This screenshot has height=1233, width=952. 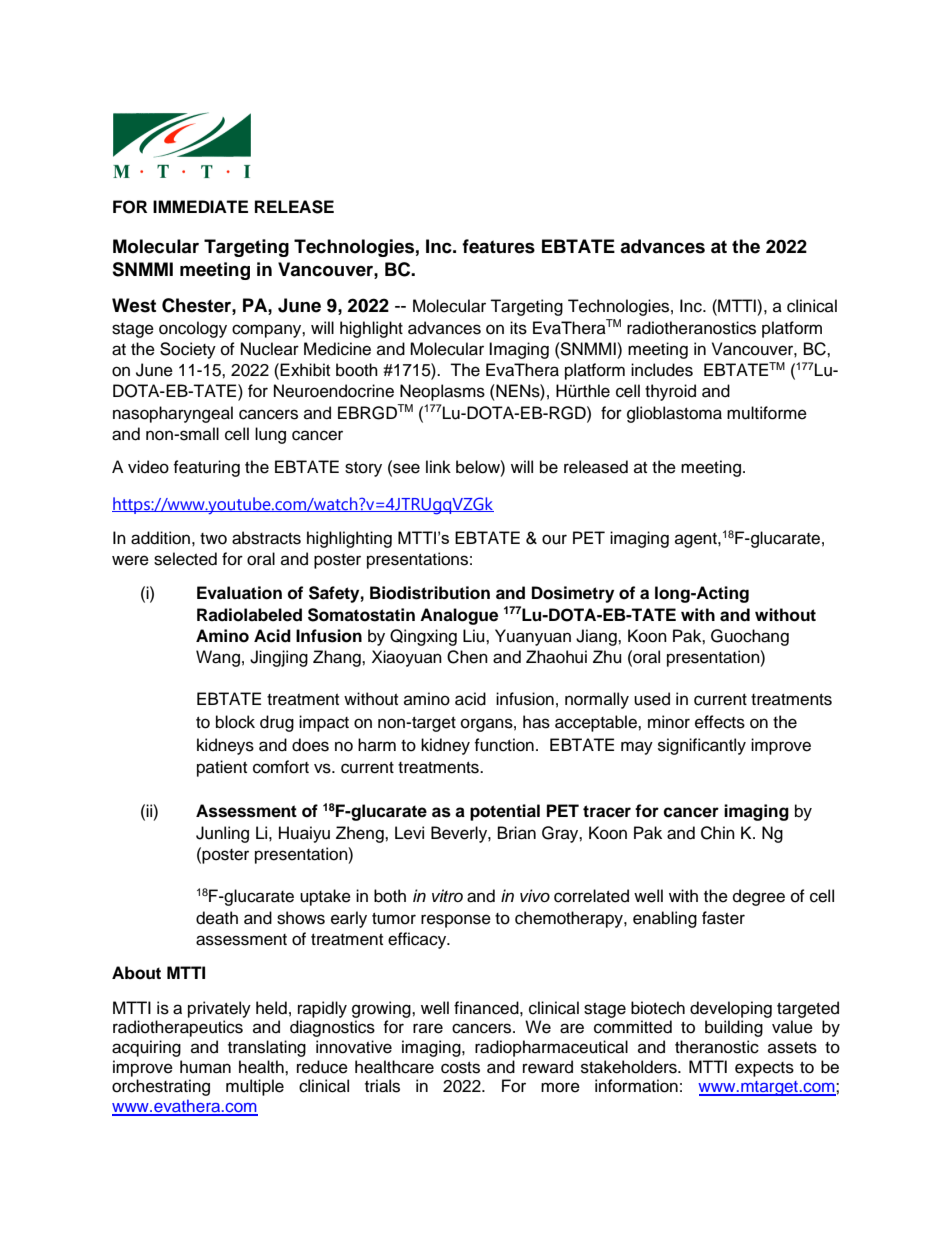 I want to click on includes, so click(x=662, y=370).
